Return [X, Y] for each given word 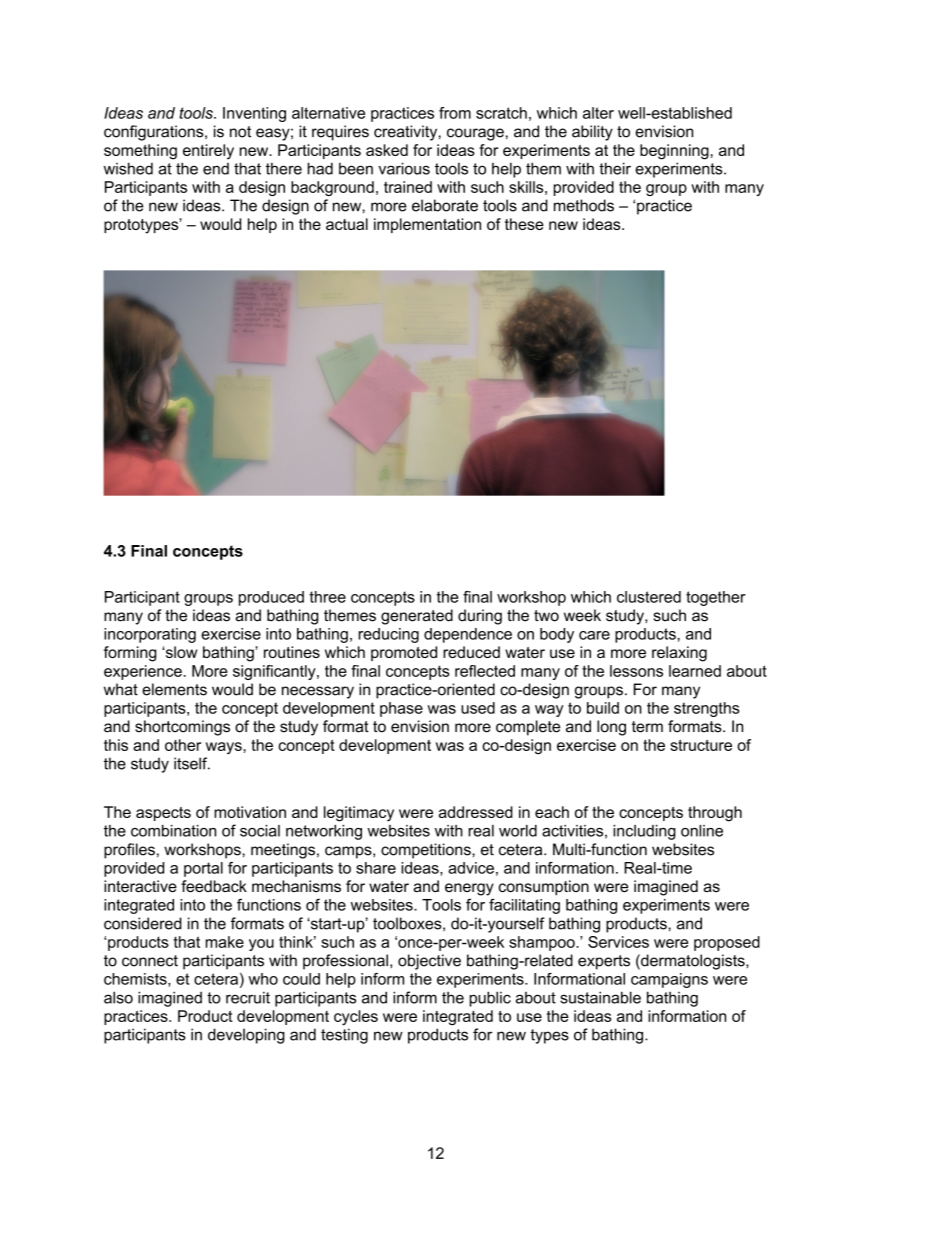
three [327, 597]
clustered [649, 597]
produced [271, 598]
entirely [208, 152]
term [647, 727]
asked [387, 150]
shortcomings [182, 728]
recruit [248, 997]
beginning [674, 152]
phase [401, 709]
